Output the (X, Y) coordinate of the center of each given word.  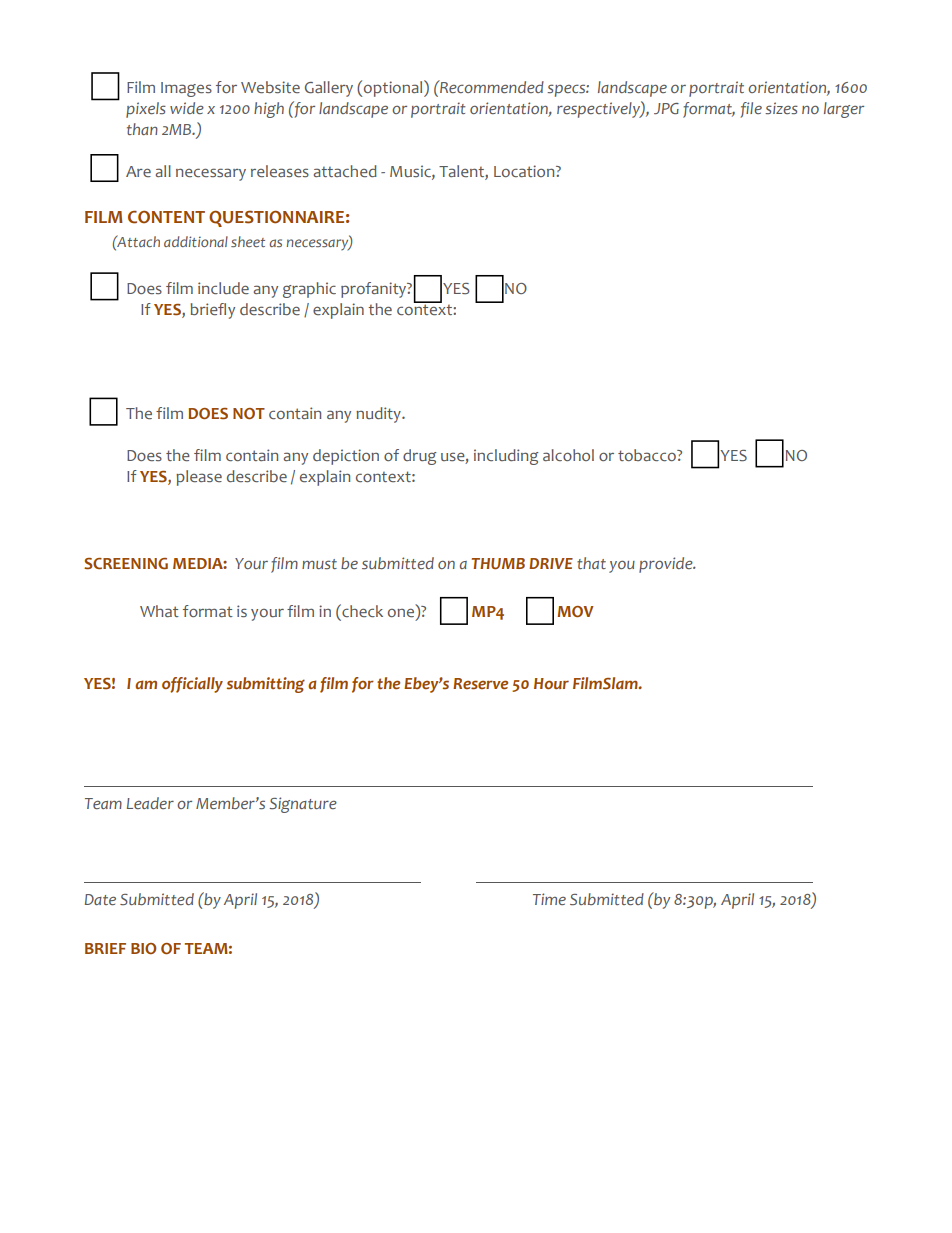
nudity (379, 415)
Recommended (491, 86)
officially (192, 685)
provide (667, 565)
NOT (249, 413)
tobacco (648, 455)
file (751, 110)
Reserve (480, 684)
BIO (143, 948)
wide (187, 108)
